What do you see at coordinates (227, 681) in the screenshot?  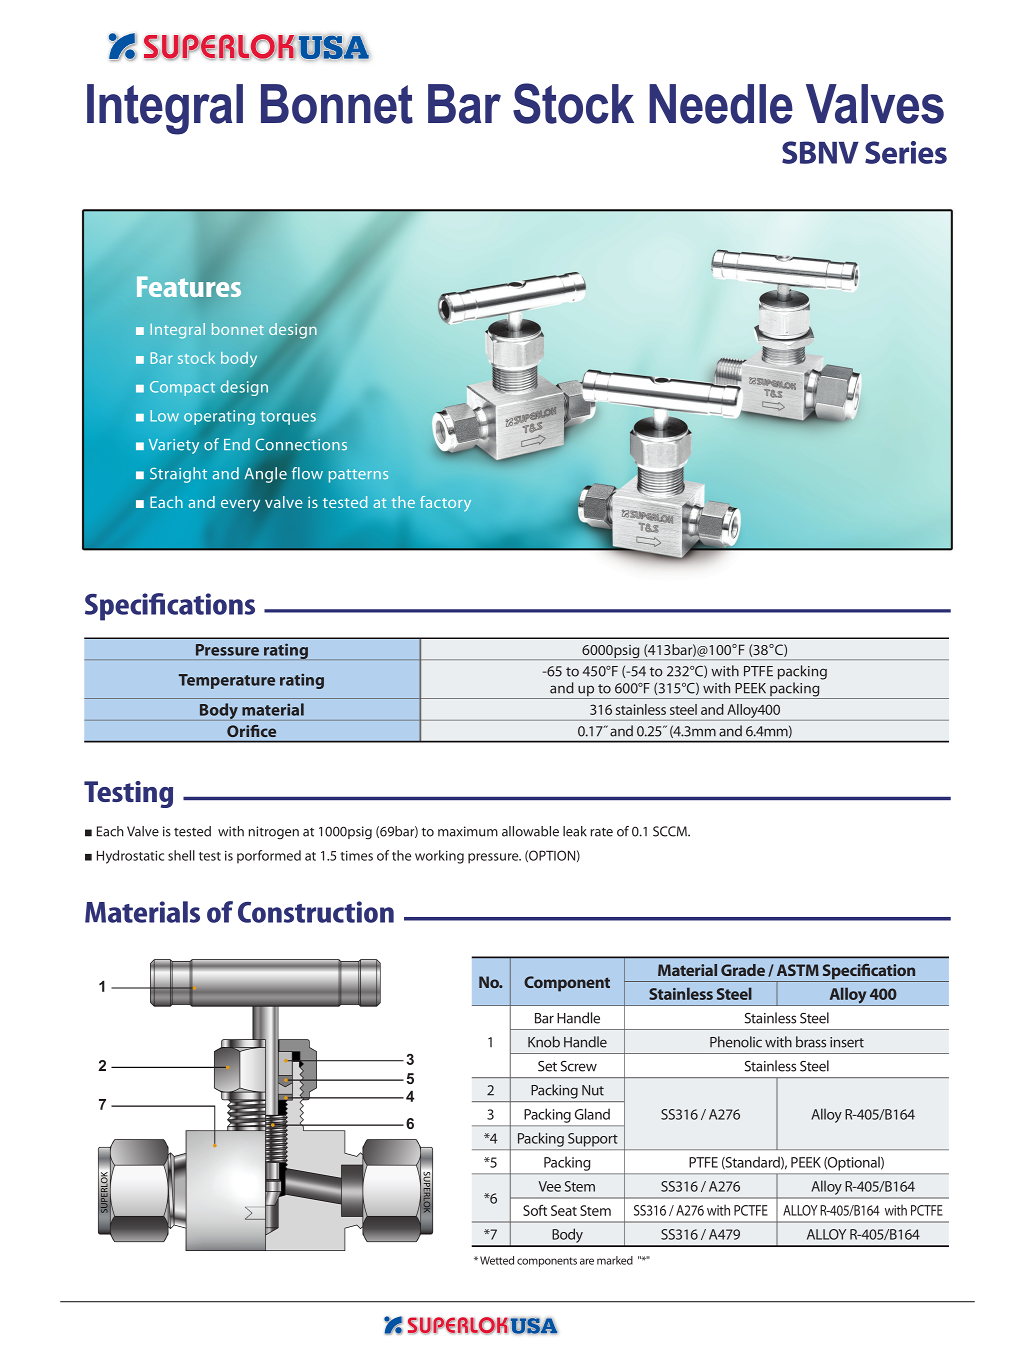 I see `Temperature` at bounding box center [227, 681].
